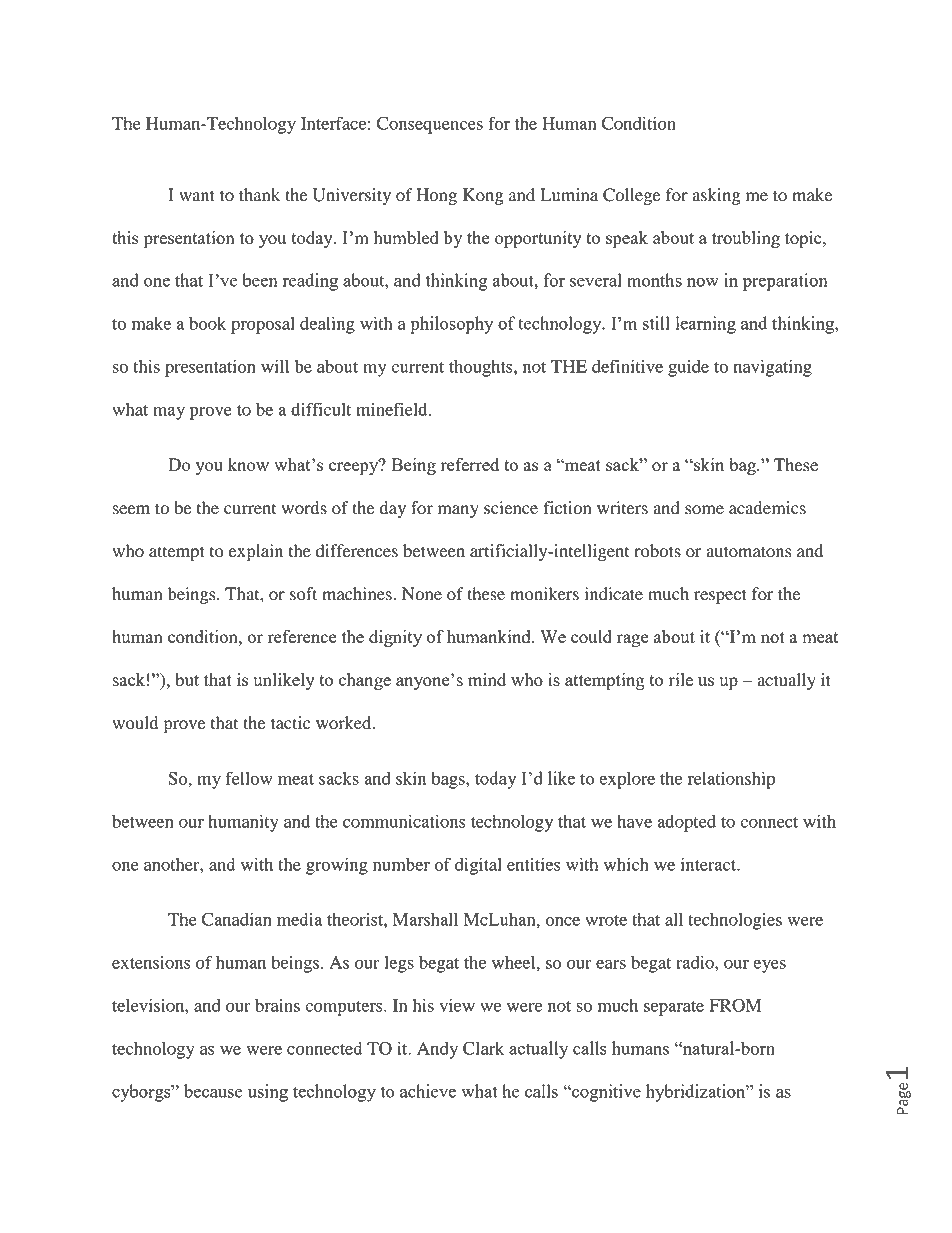  What do you see at coordinates (256, 552) in the screenshot?
I see `explain` at bounding box center [256, 552].
